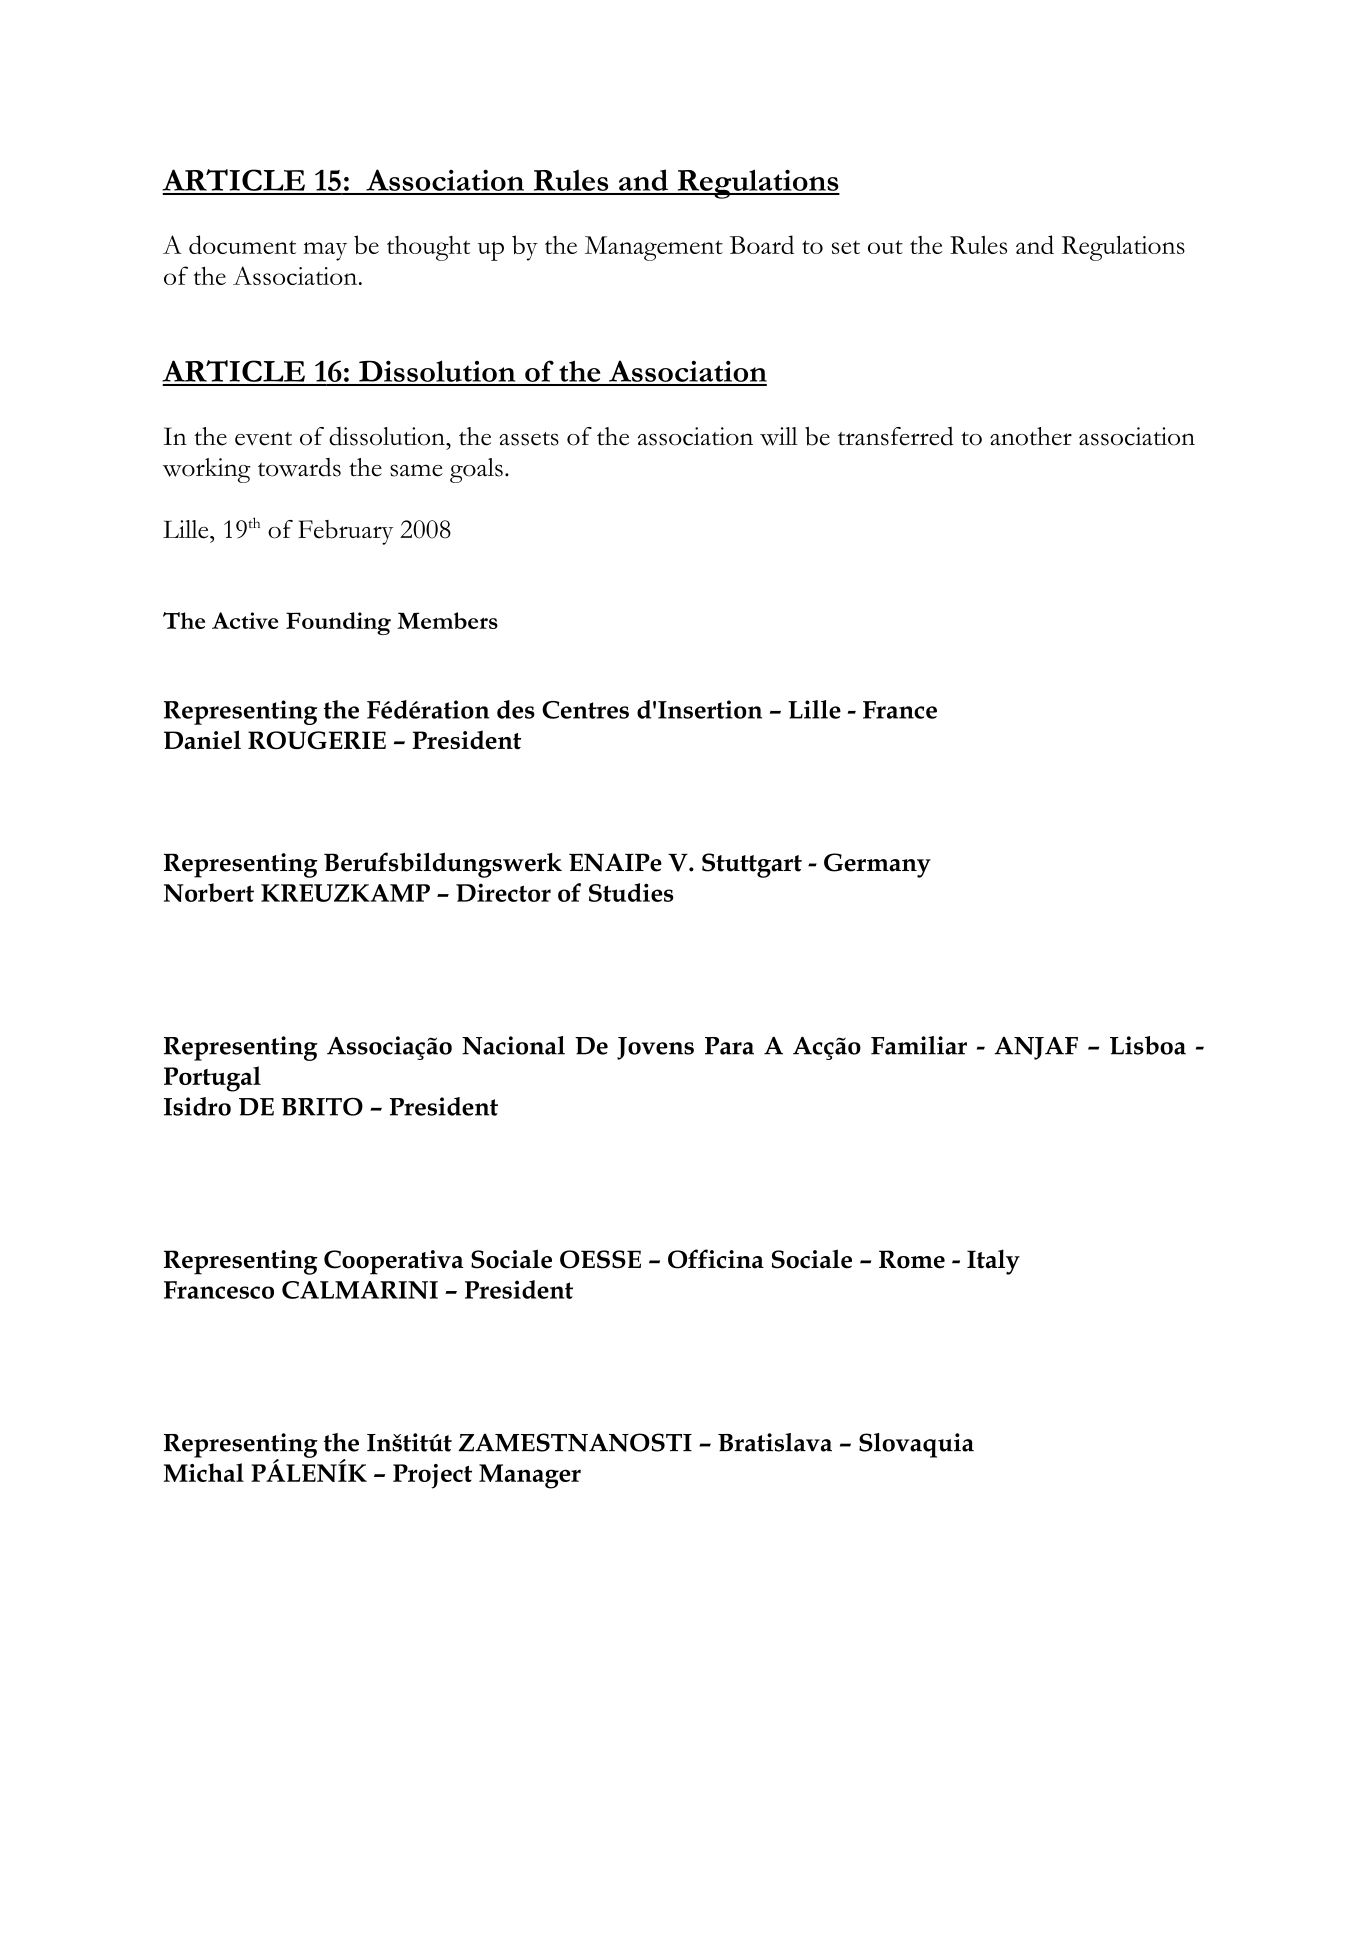 The width and height of the document is (1366, 1933). What do you see at coordinates (204, 1472) in the document?
I see `Michal` at bounding box center [204, 1472].
